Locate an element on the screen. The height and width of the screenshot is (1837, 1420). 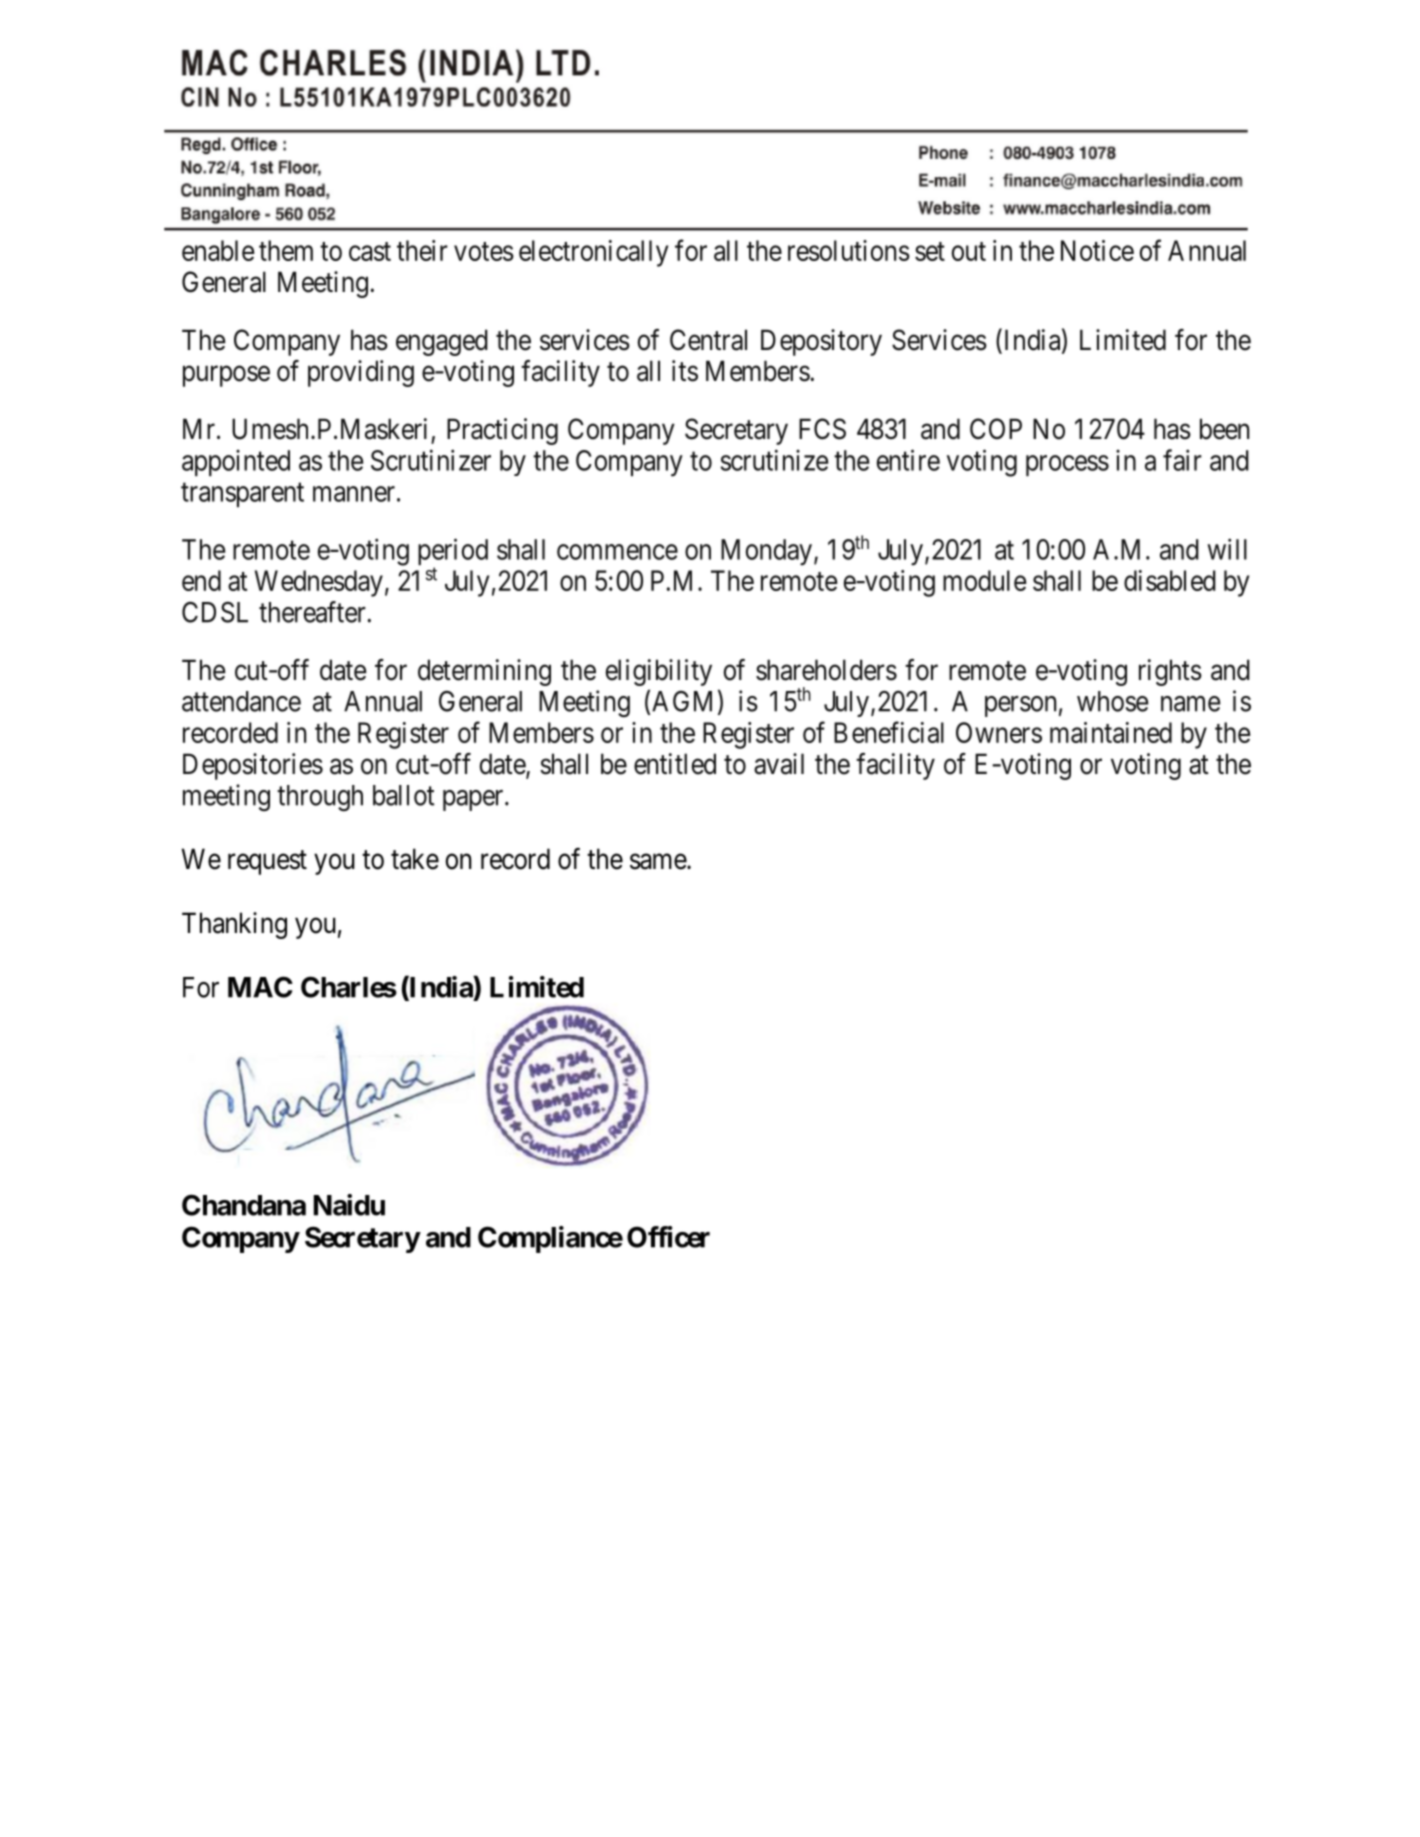
process is located at coordinates (1067, 465).
